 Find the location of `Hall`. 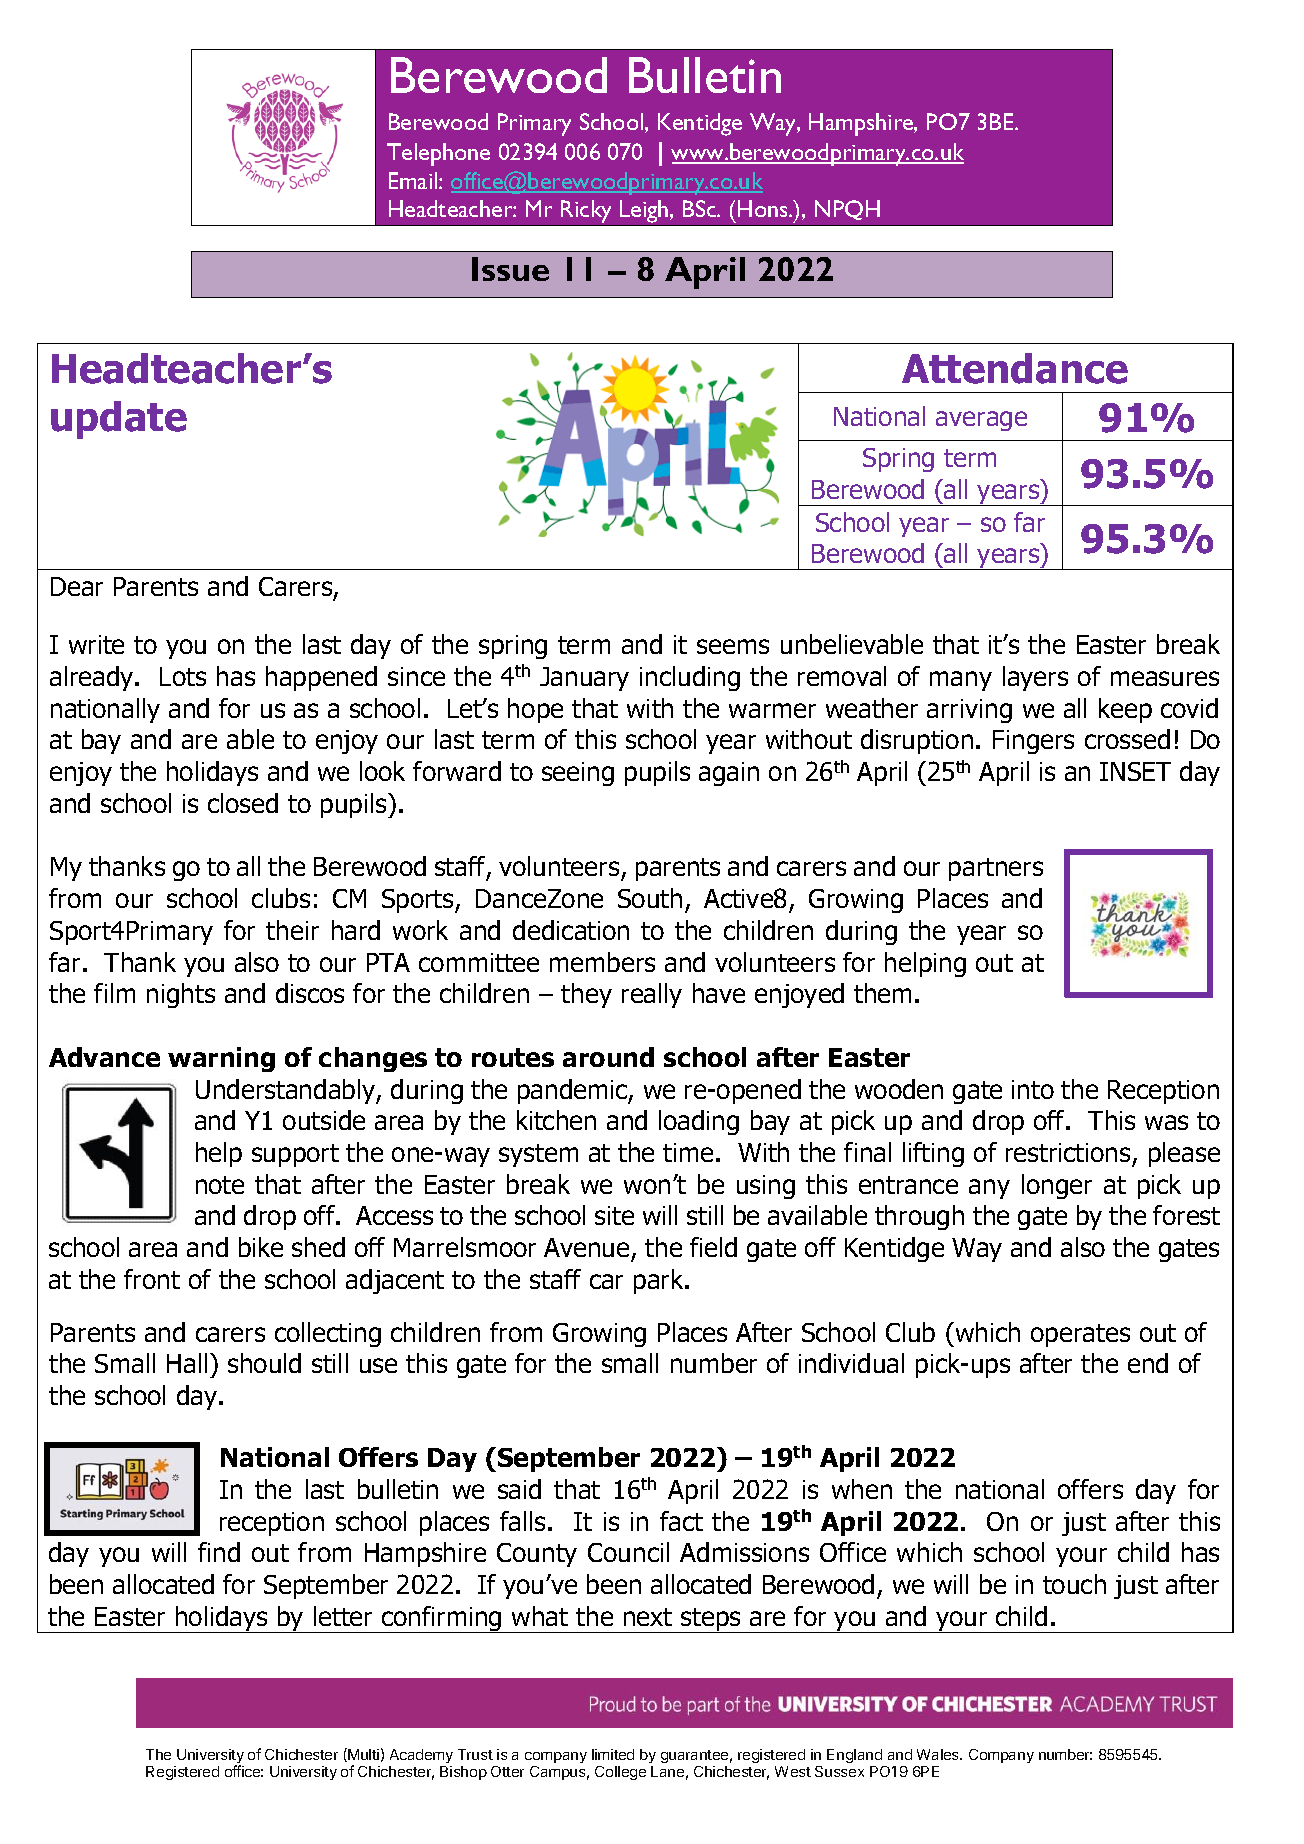

Hall is located at coordinates (187, 1363).
